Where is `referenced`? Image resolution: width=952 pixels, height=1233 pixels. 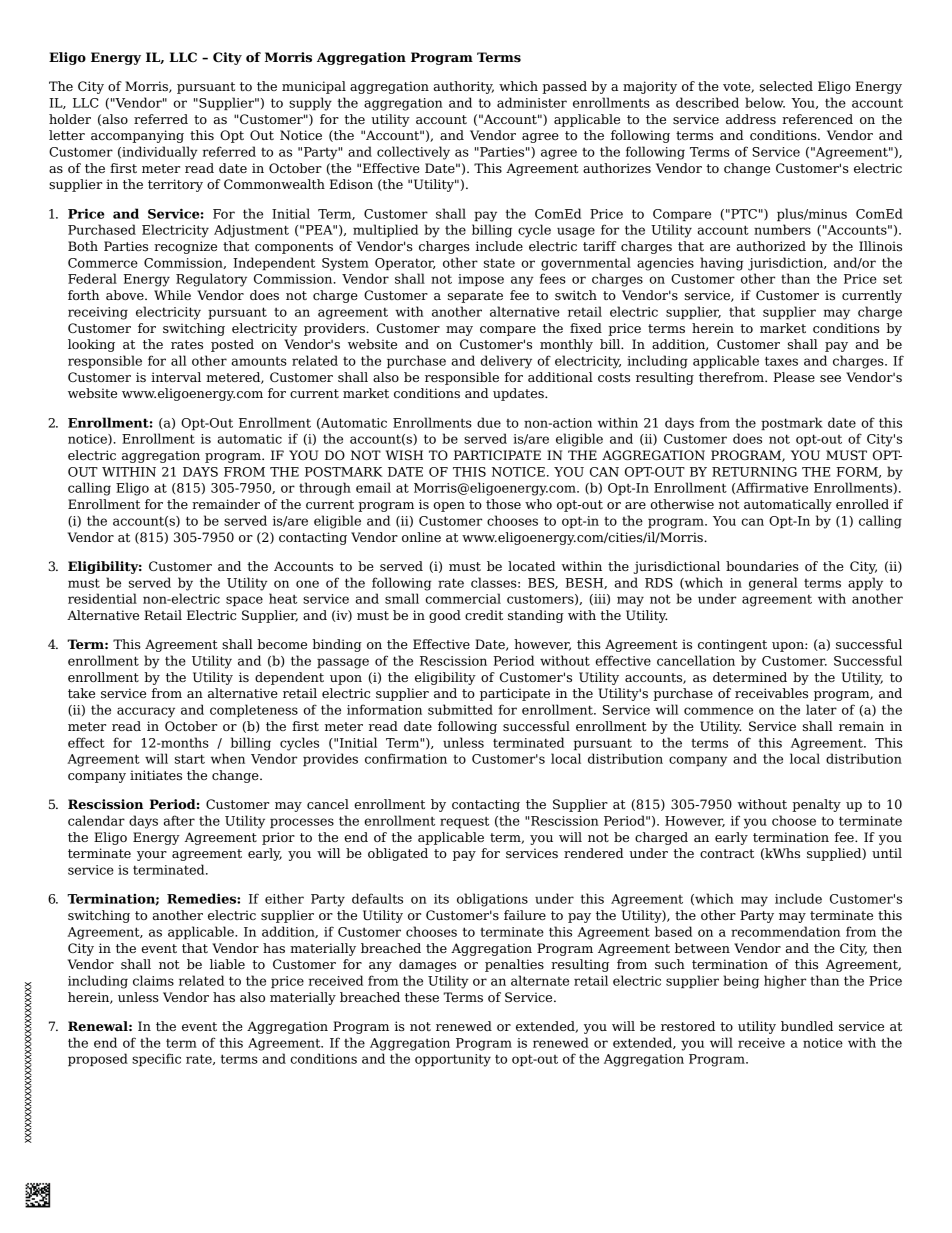 referenced is located at coordinates (817, 119).
